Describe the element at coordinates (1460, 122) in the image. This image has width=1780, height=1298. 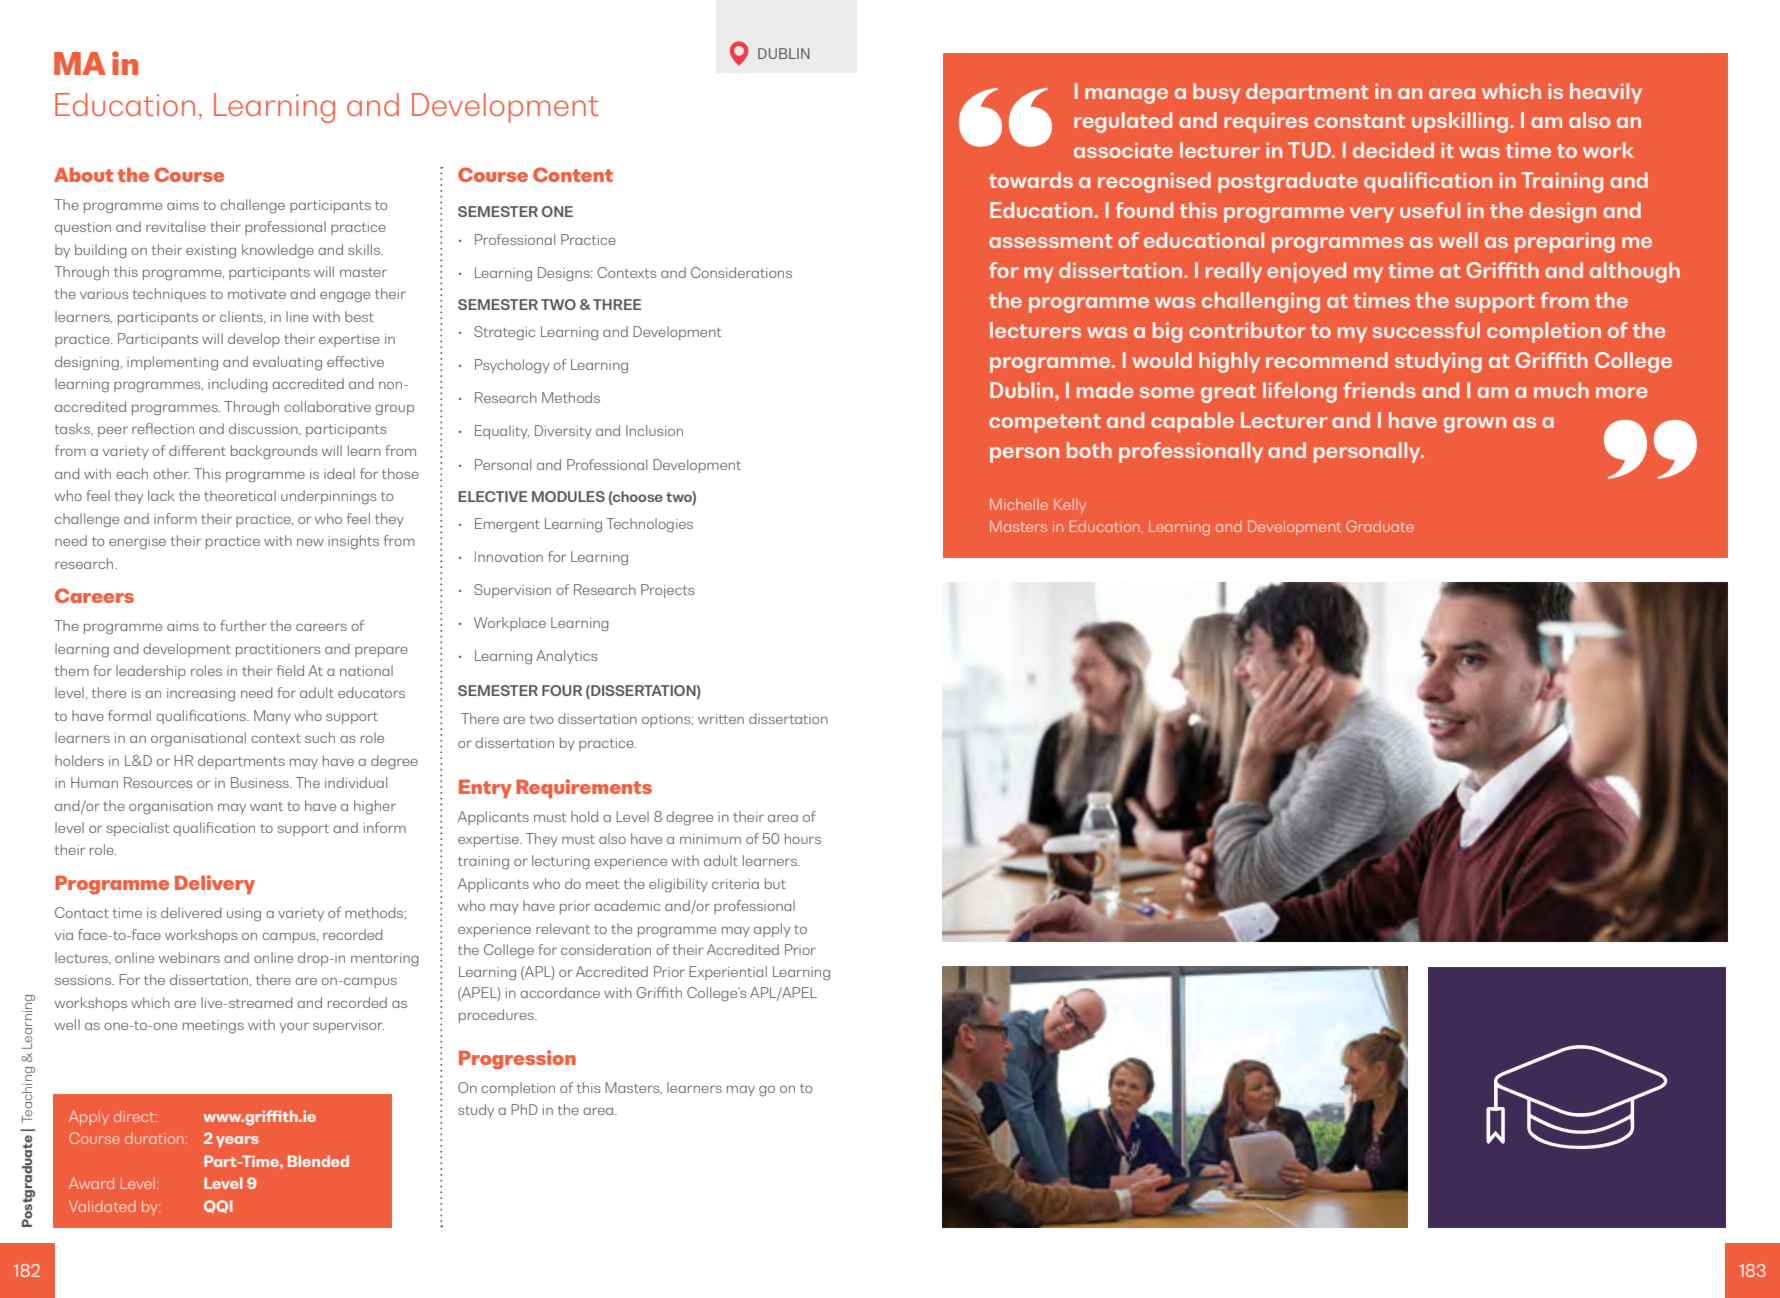
I see `upskilling` at that location.
